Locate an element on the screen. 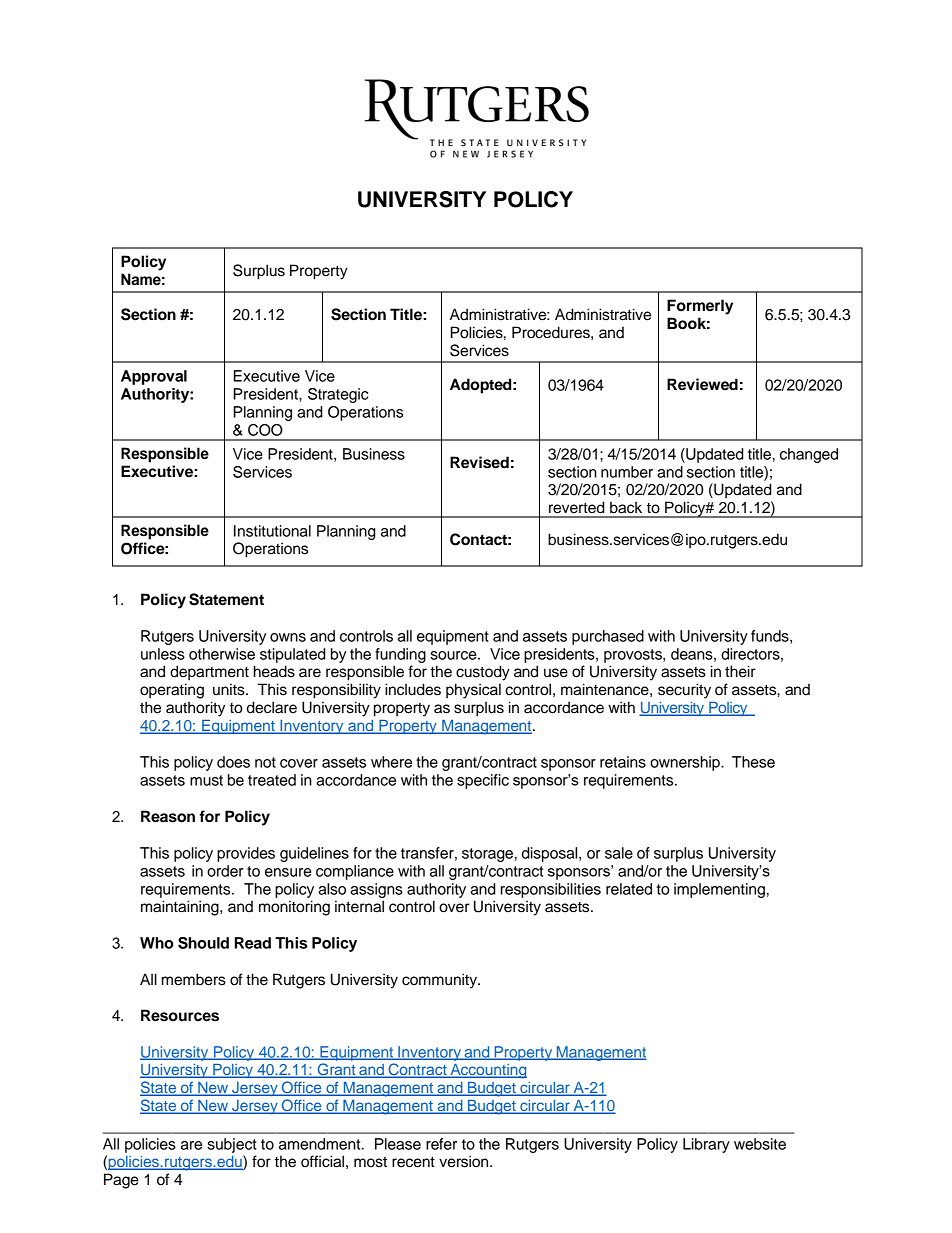 The image size is (952, 1233). version is located at coordinates (465, 1161).
